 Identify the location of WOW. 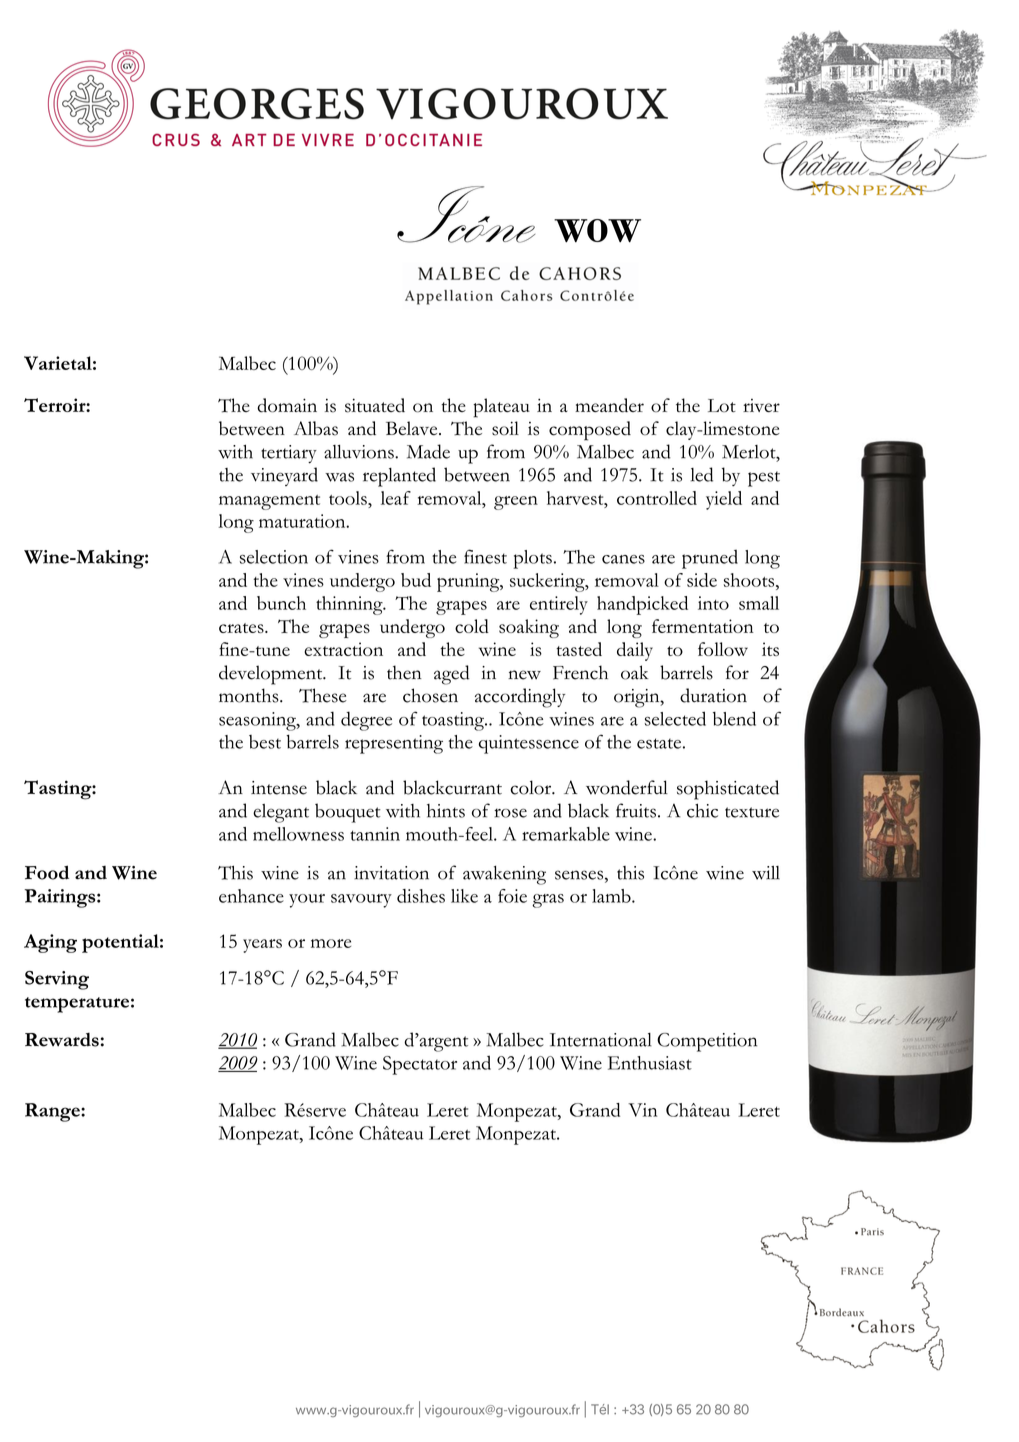
(597, 231).
